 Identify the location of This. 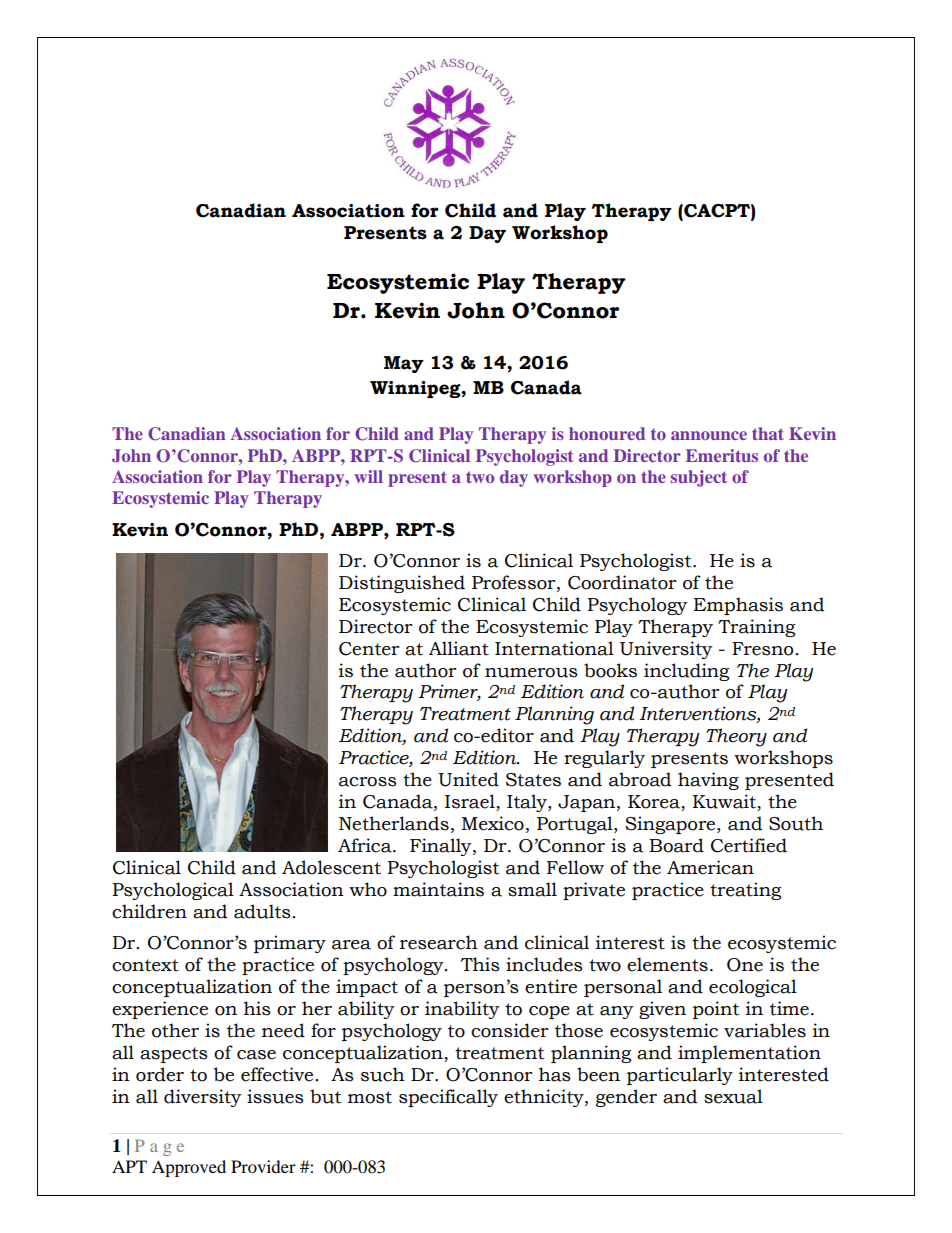
(480, 964).
